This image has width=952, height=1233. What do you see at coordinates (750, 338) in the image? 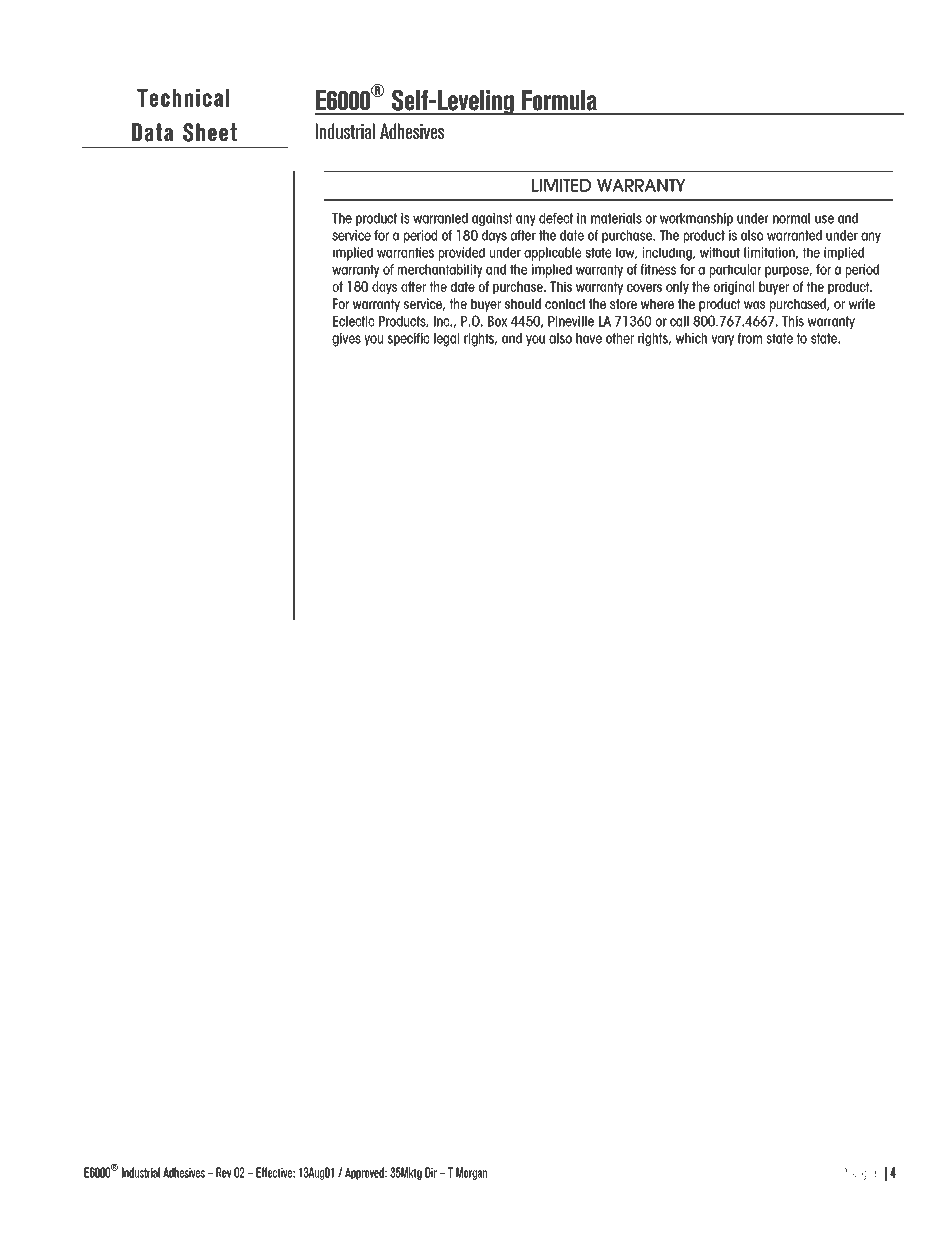
I see `from` at bounding box center [750, 338].
